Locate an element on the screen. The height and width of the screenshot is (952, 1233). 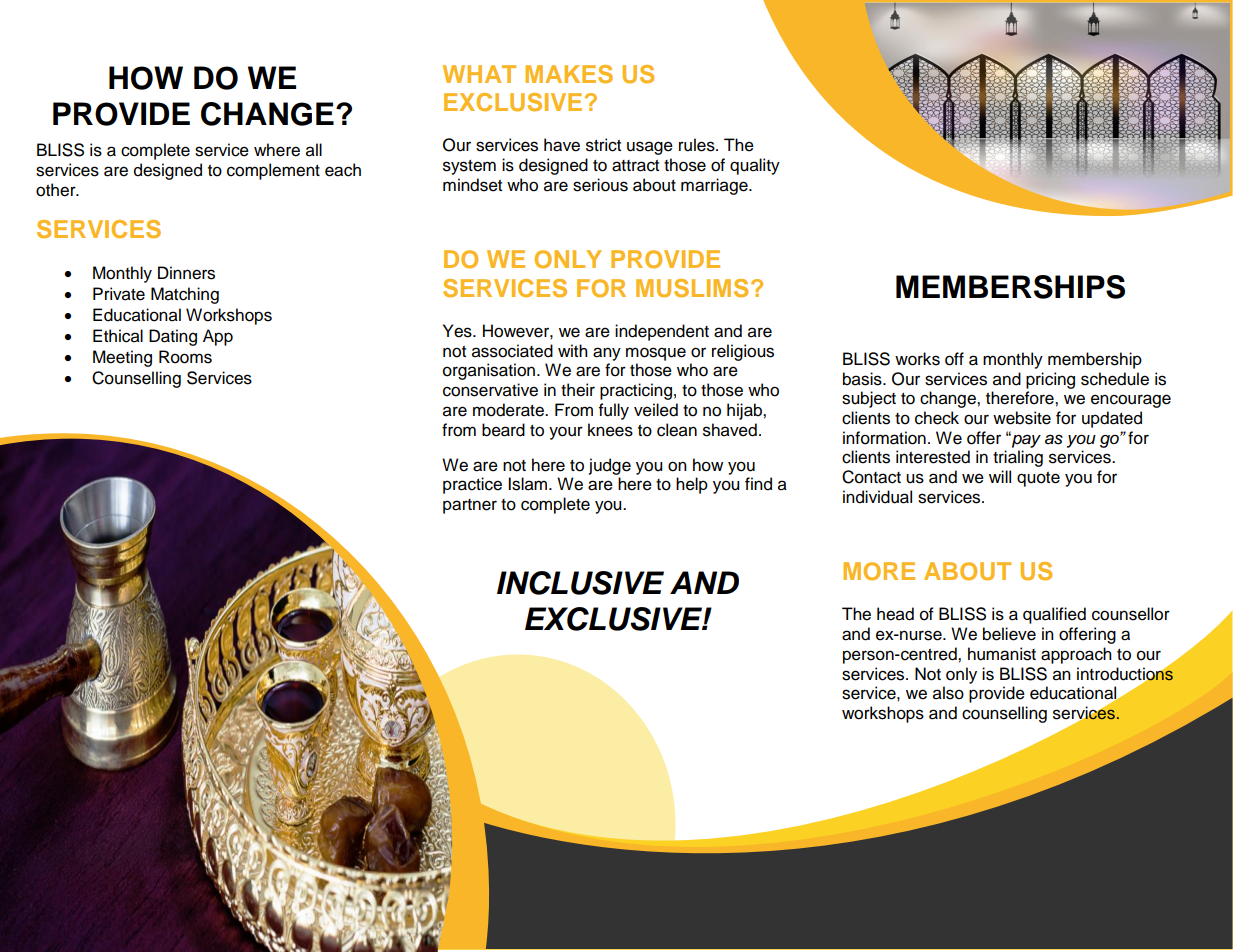
rules is located at coordinates (698, 145).
